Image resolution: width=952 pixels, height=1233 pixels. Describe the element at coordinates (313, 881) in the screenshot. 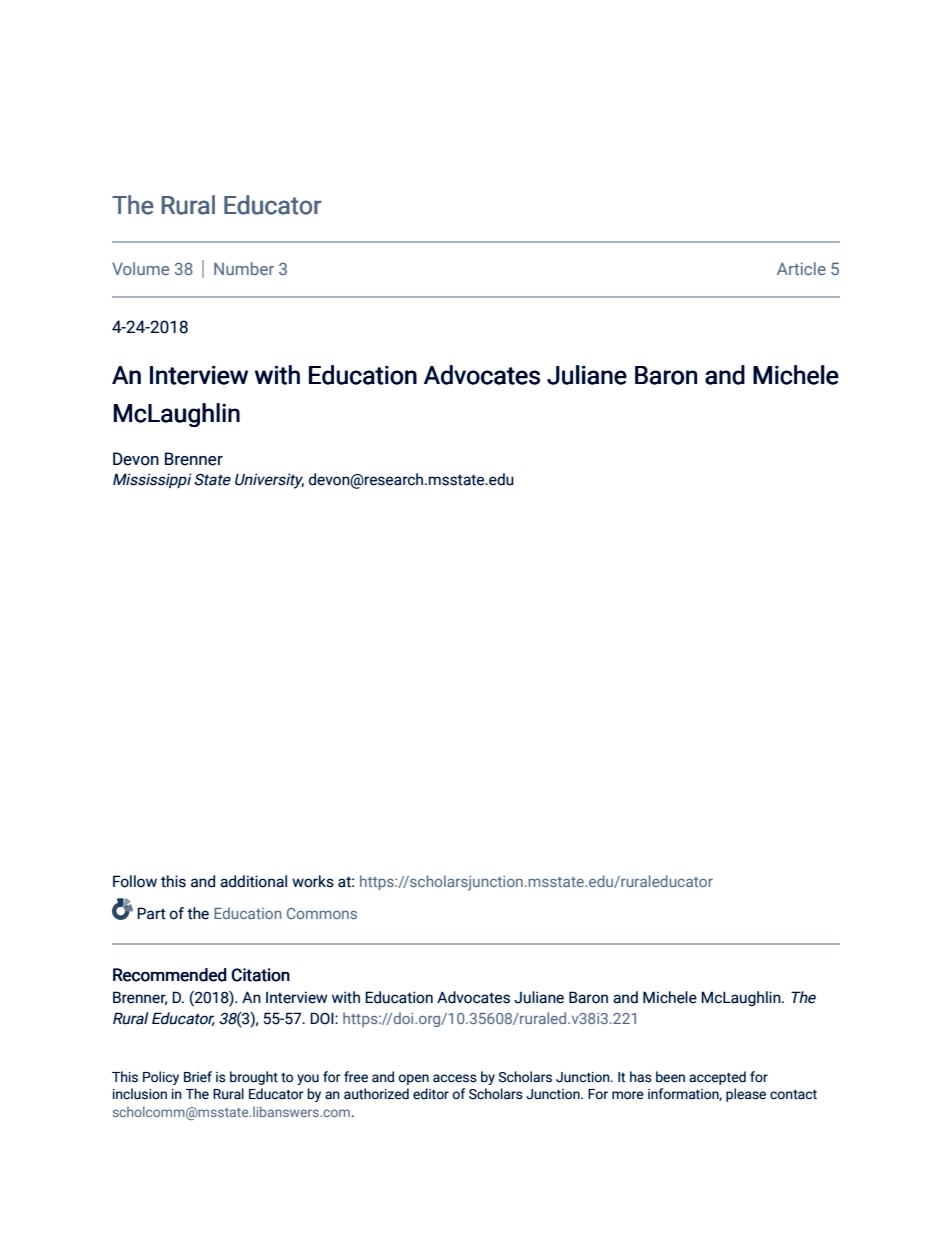

I see `works` at that location.
